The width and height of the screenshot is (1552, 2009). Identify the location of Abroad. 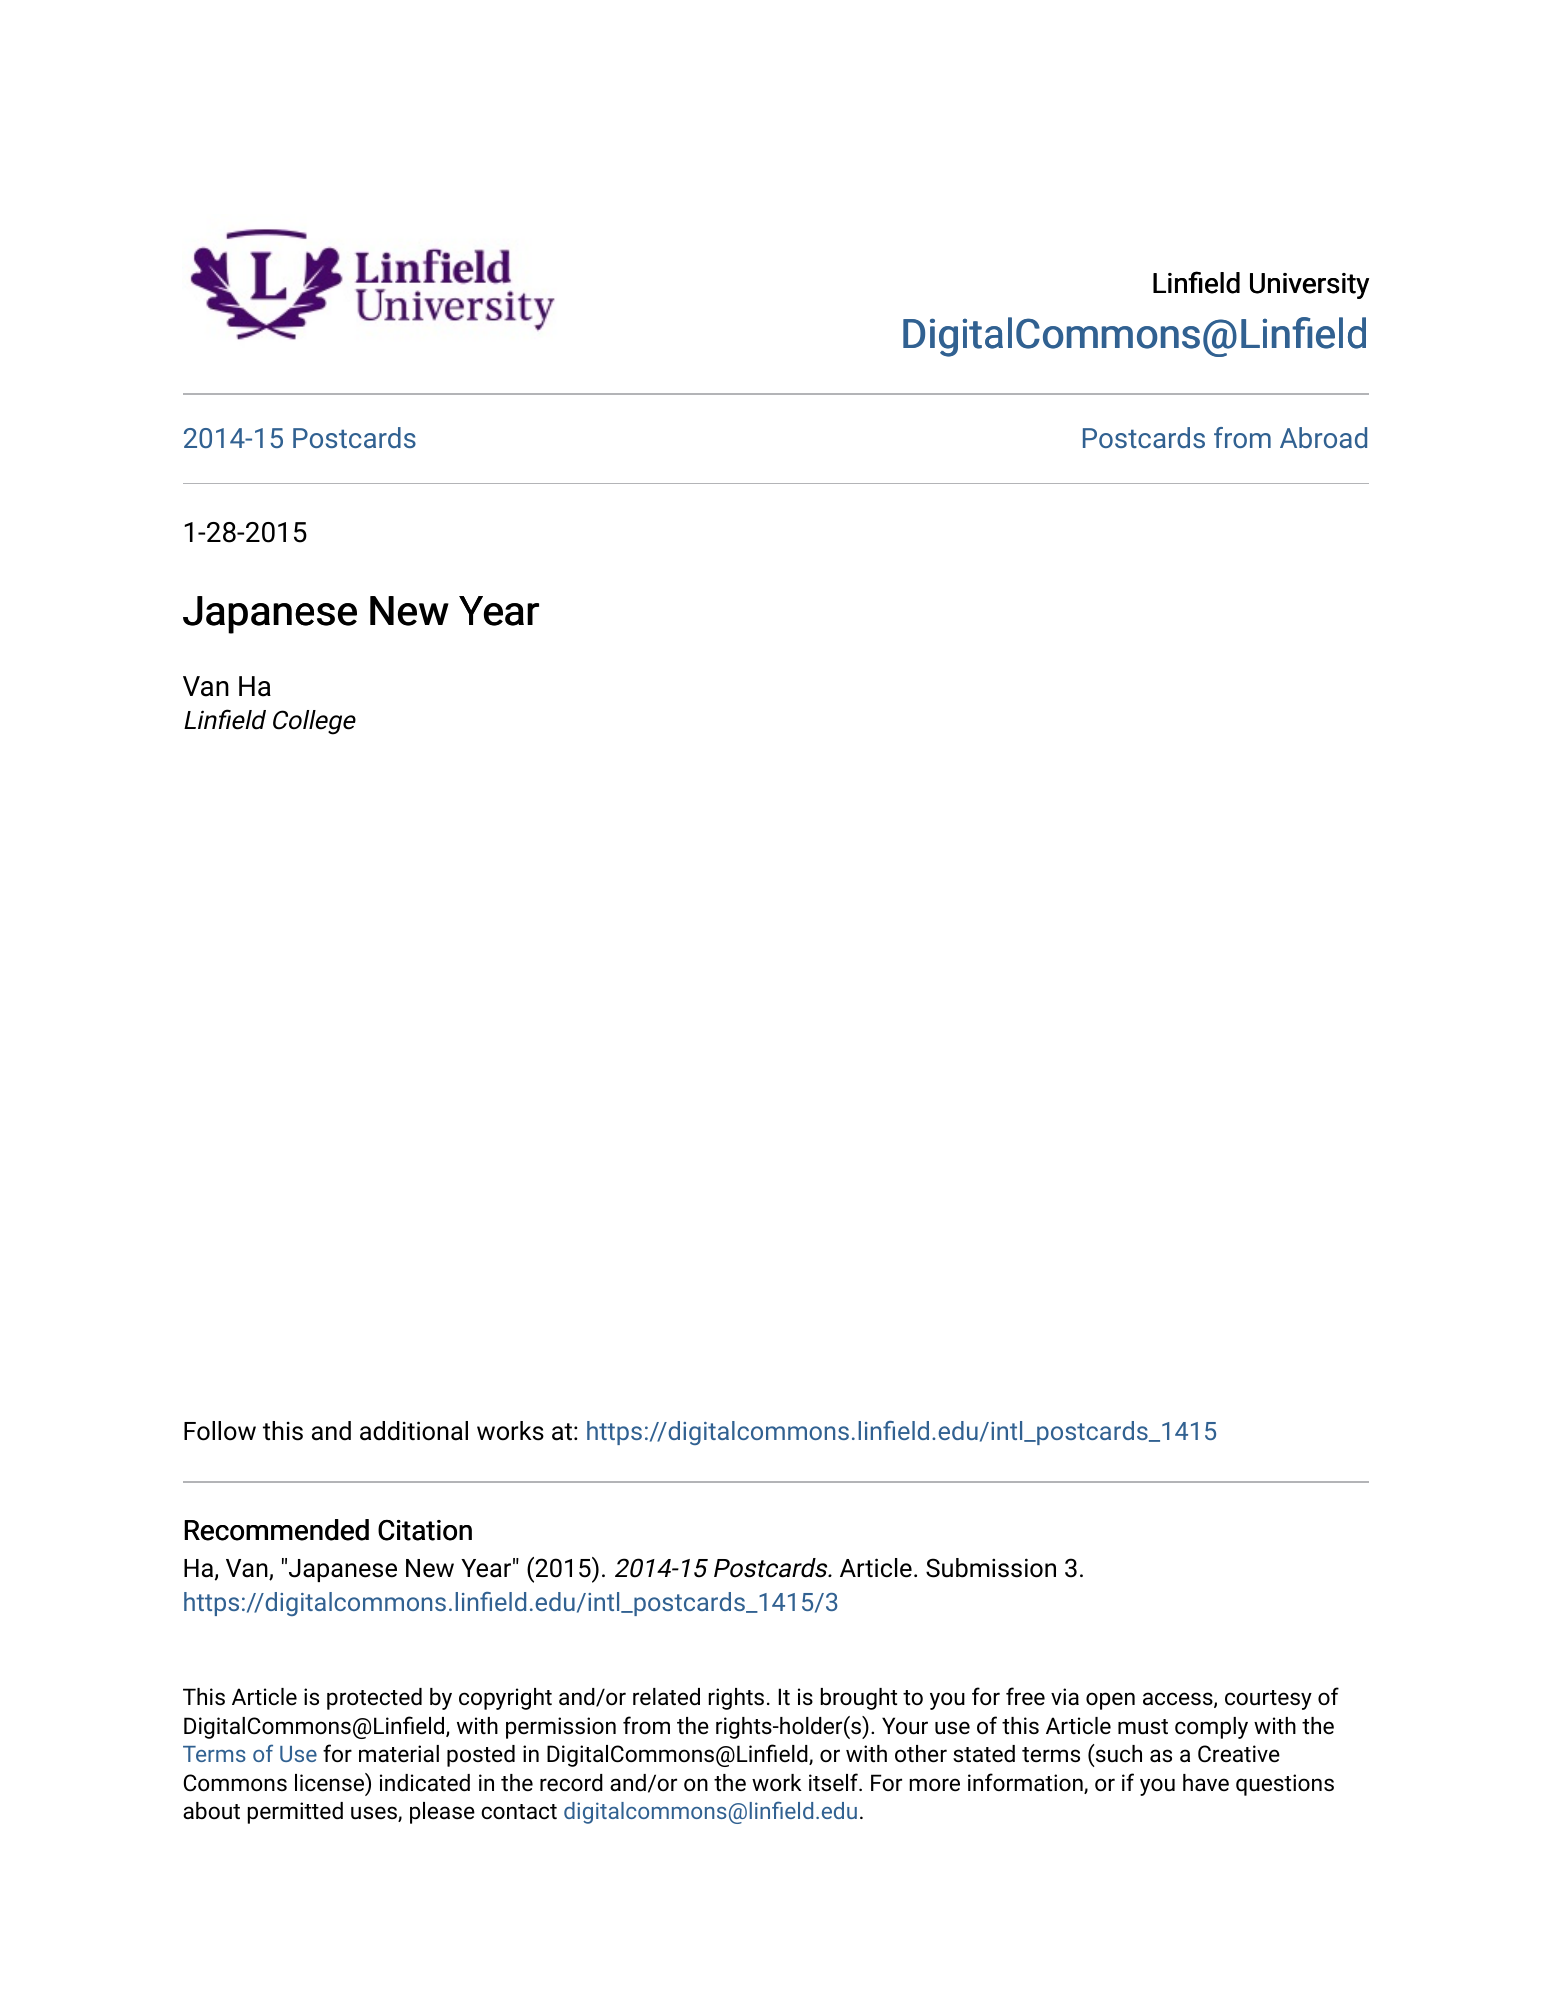
(1323, 437).
